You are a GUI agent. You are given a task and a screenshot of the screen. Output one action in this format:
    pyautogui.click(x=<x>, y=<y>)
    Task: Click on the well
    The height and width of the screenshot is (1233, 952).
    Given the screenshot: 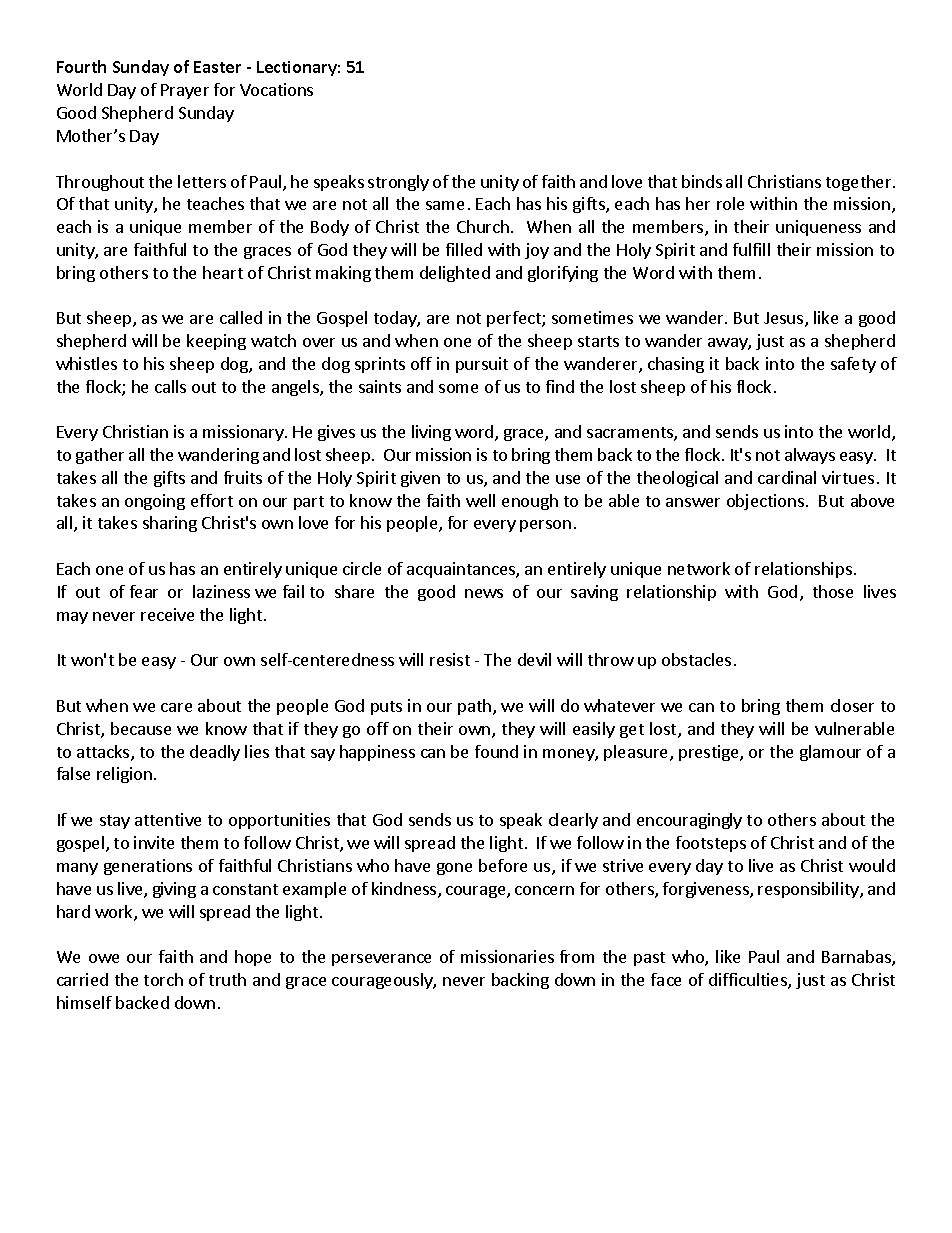 What is the action you would take?
    pyautogui.click(x=480, y=500)
